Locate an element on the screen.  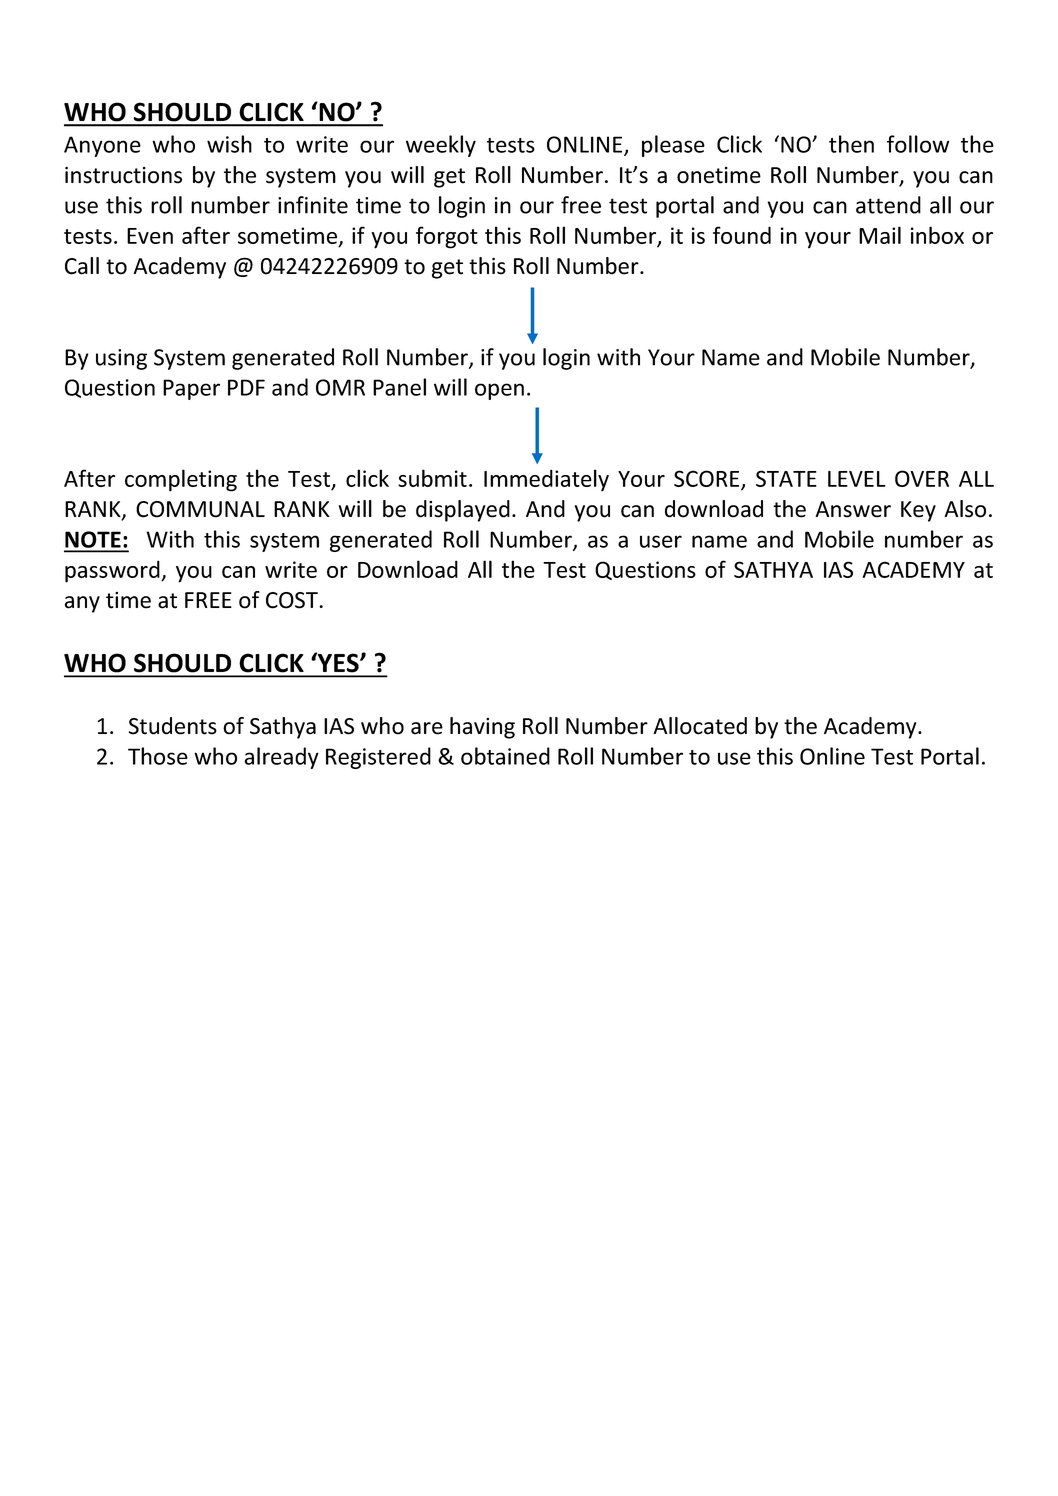
obtained is located at coordinates (505, 756).
